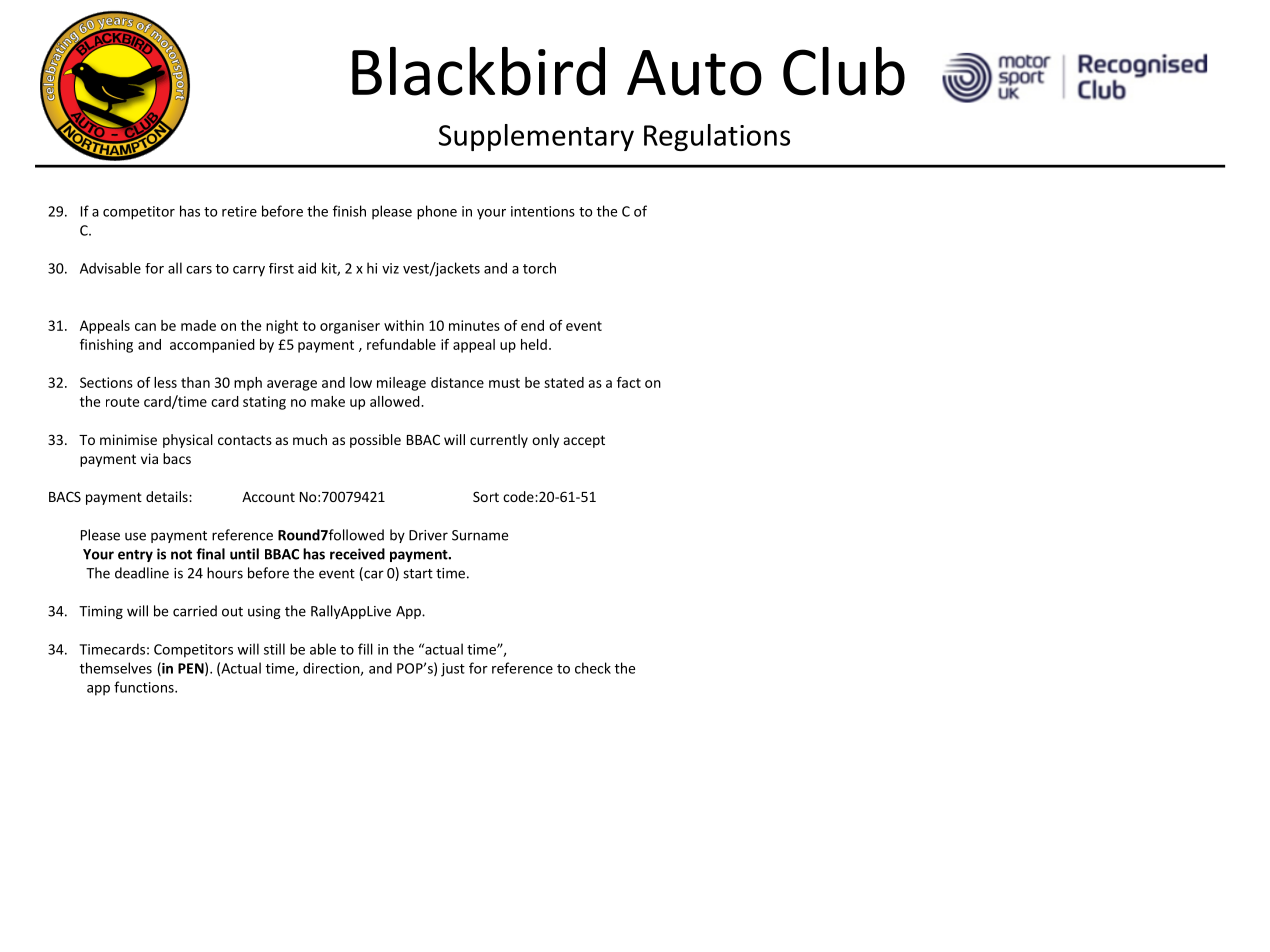 This screenshot has width=1270, height=952. Describe the element at coordinates (145, 687) in the screenshot. I see `functions` at that location.
